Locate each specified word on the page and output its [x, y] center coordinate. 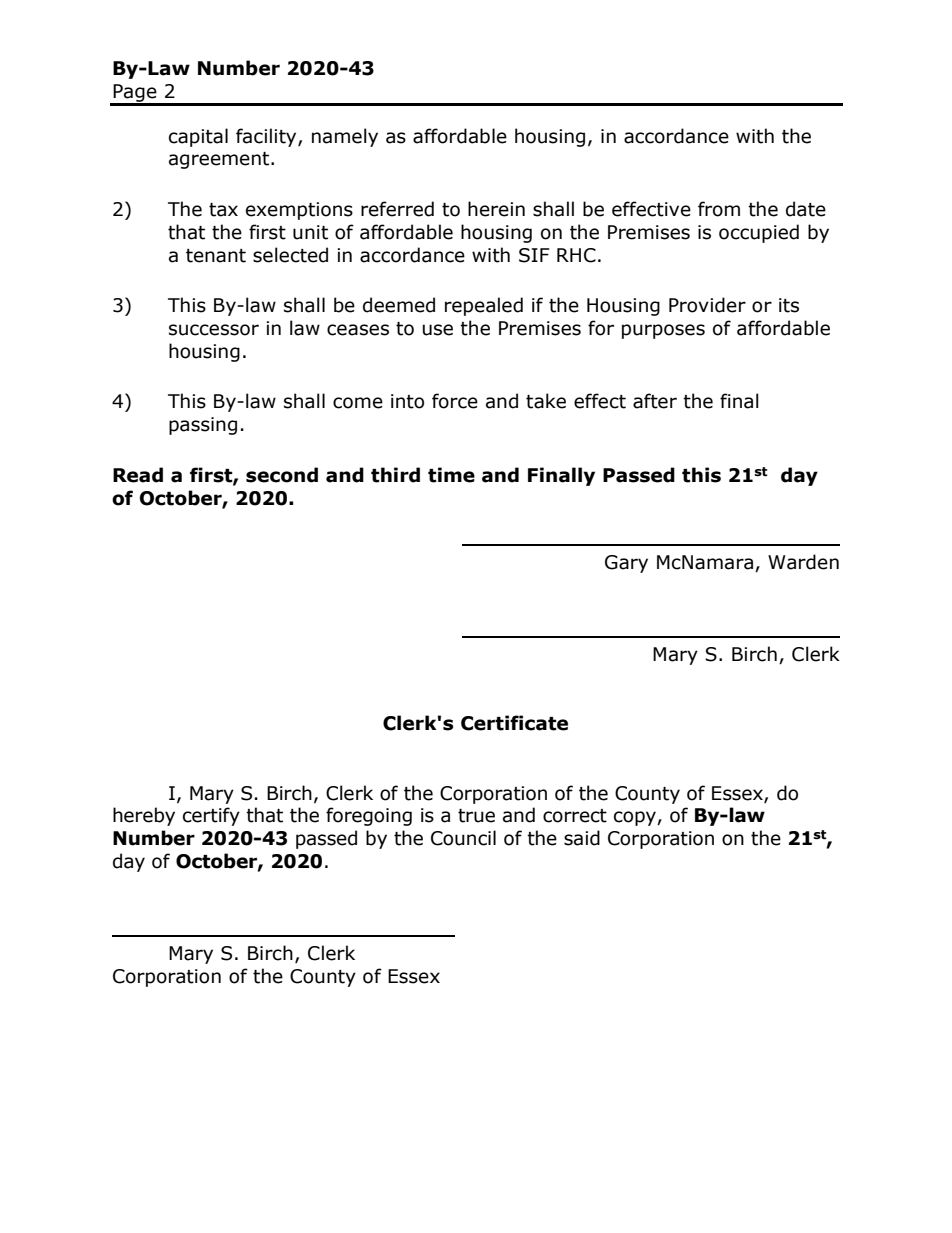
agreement [220, 160]
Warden [803, 562]
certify [211, 816]
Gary [626, 564]
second [282, 475]
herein [496, 209]
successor [214, 330]
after [655, 401]
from [719, 209]
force [455, 401]
